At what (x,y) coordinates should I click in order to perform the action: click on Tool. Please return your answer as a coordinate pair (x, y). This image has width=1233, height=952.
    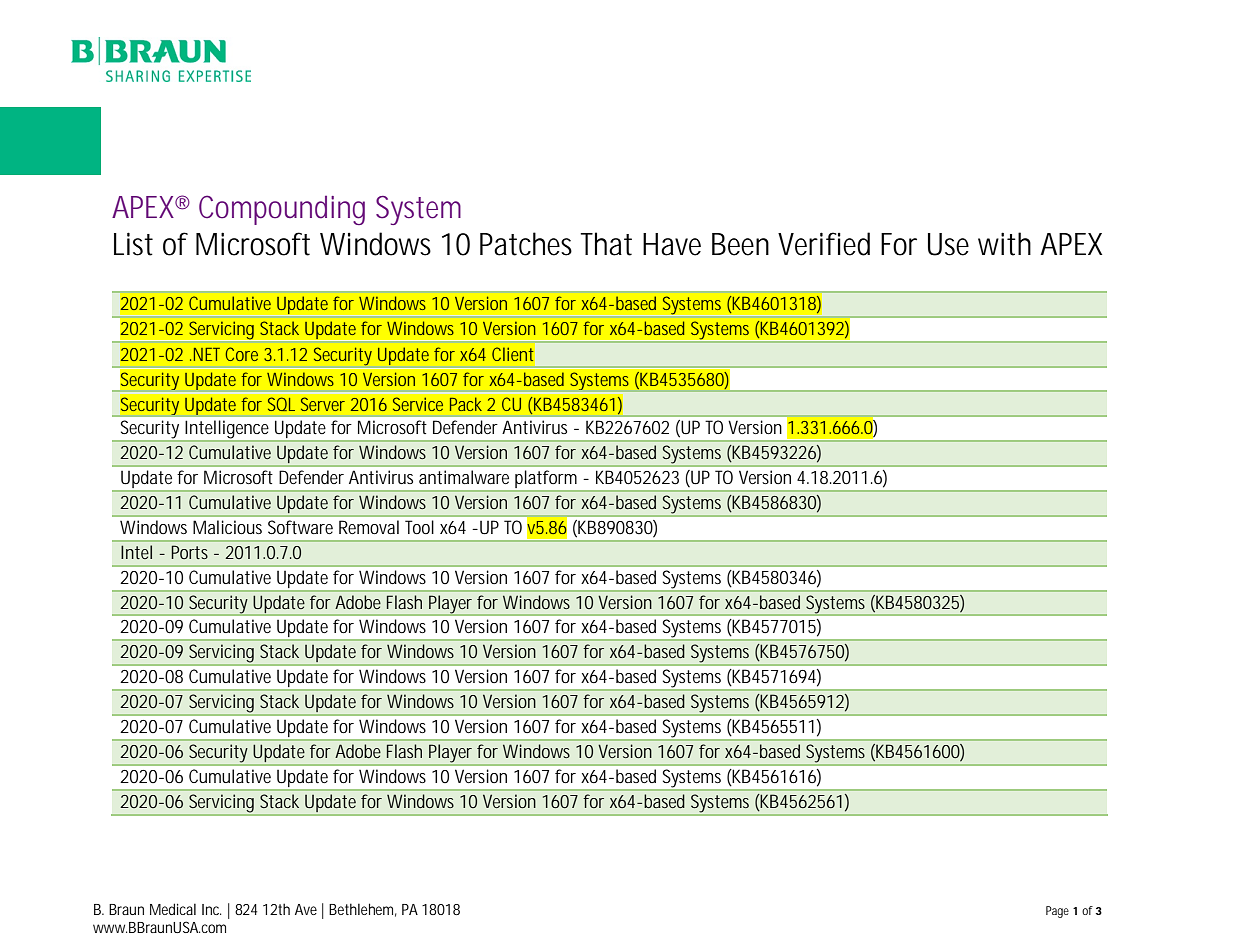
    Looking at the image, I should click on (419, 527).
